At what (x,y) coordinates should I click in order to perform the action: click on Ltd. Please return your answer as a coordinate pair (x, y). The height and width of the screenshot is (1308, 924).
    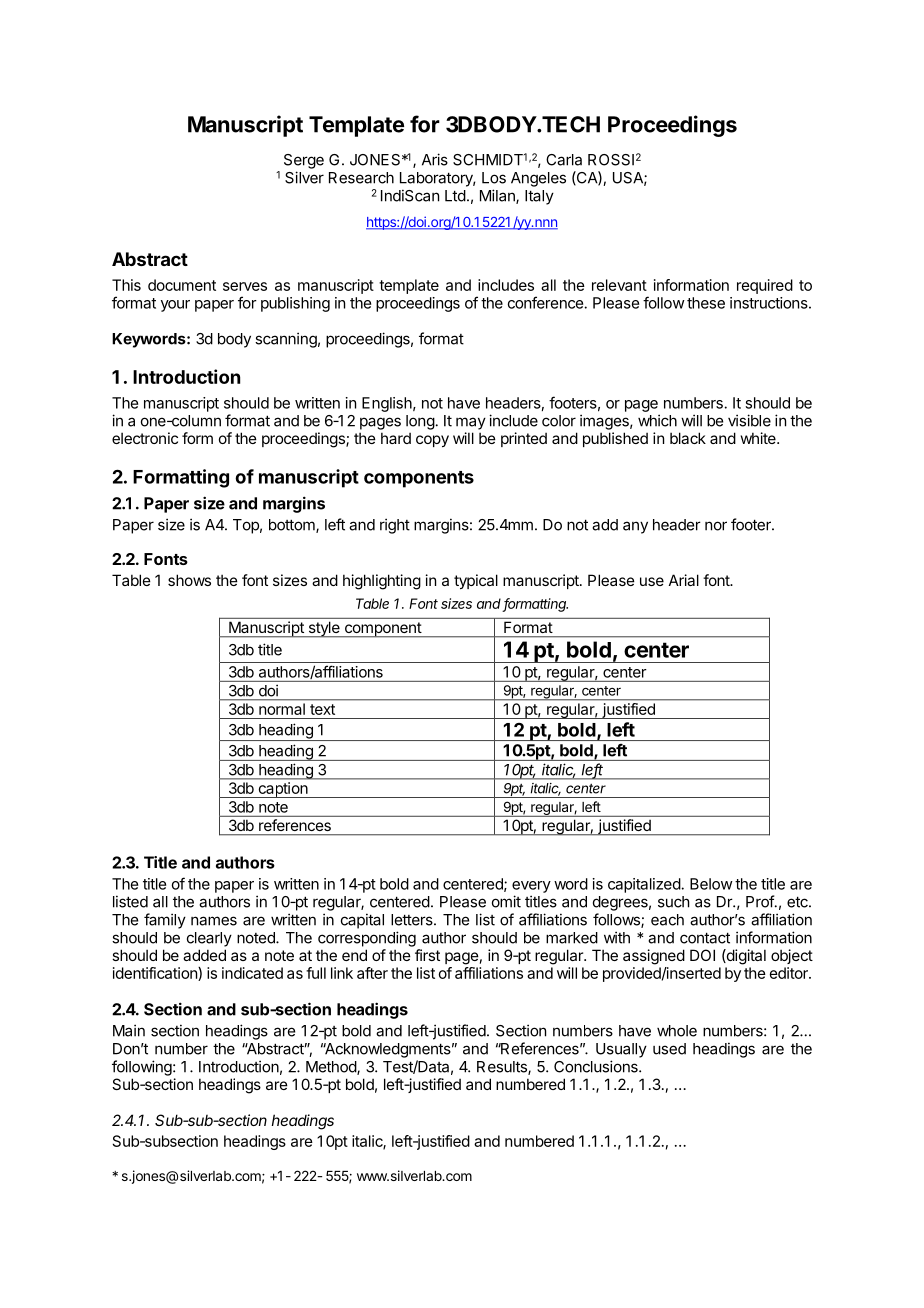
    Looking at the image, I should click on (455, 196).
